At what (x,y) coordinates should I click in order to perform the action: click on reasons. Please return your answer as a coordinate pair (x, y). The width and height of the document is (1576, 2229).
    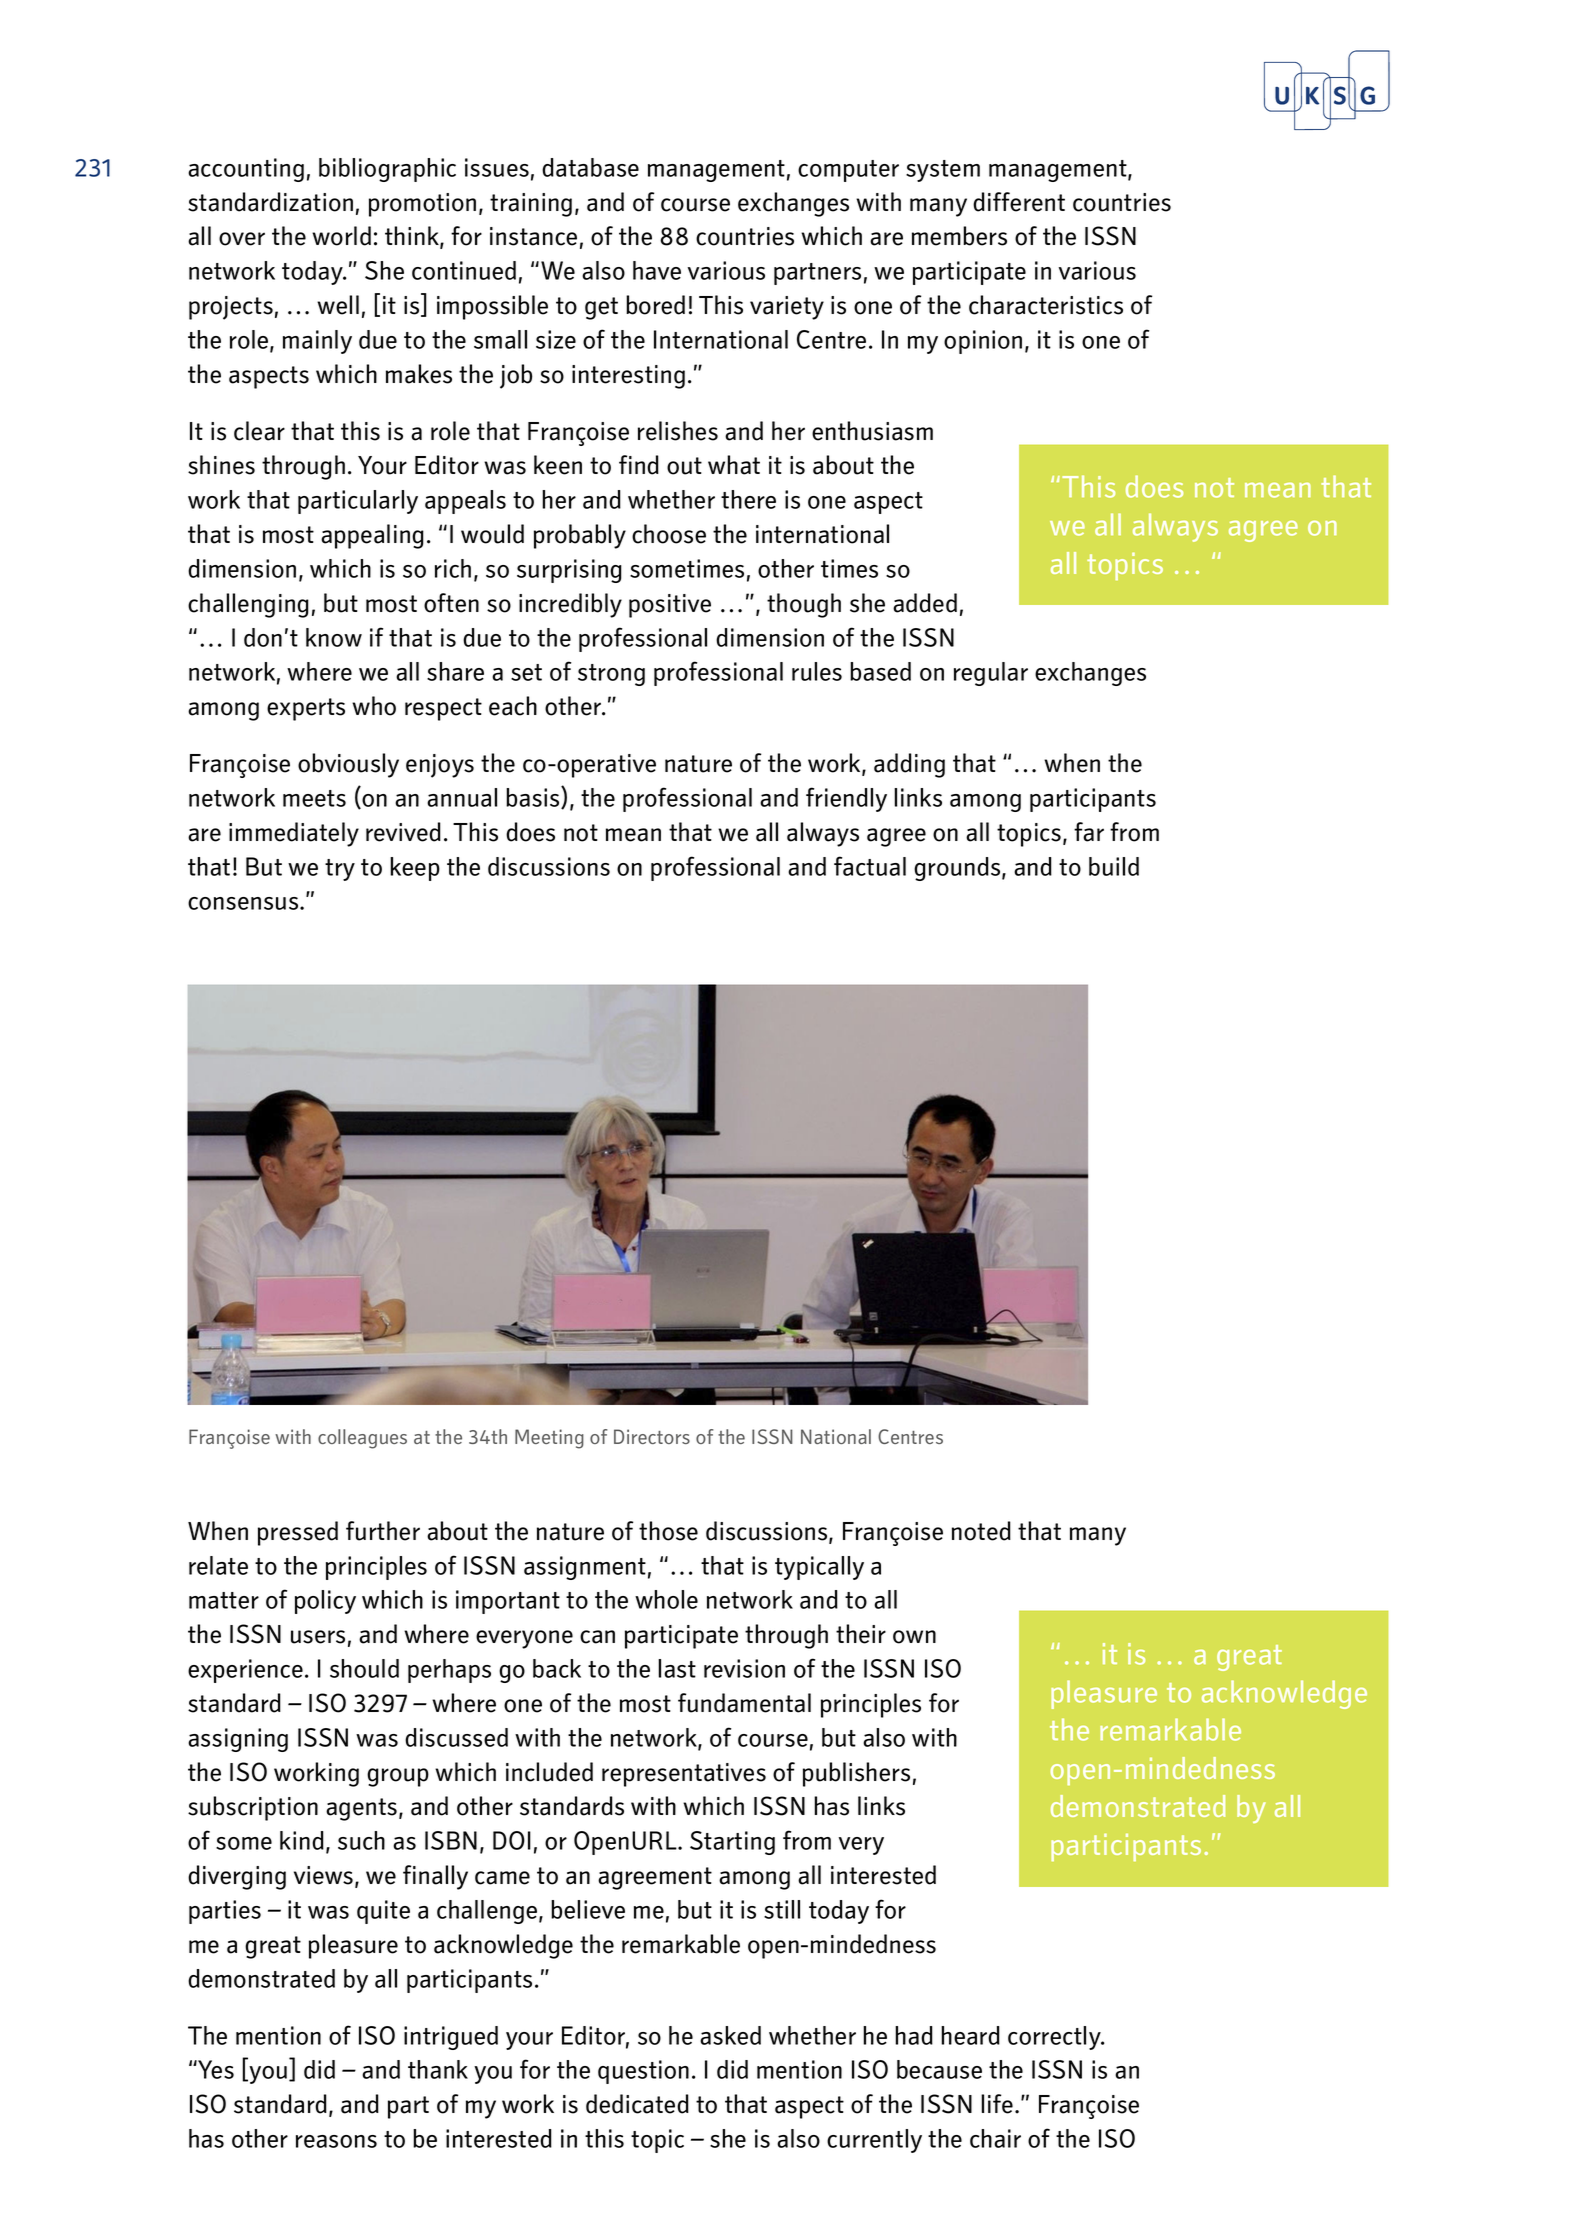
    Looking at the image, I should click on (336, 2141).
